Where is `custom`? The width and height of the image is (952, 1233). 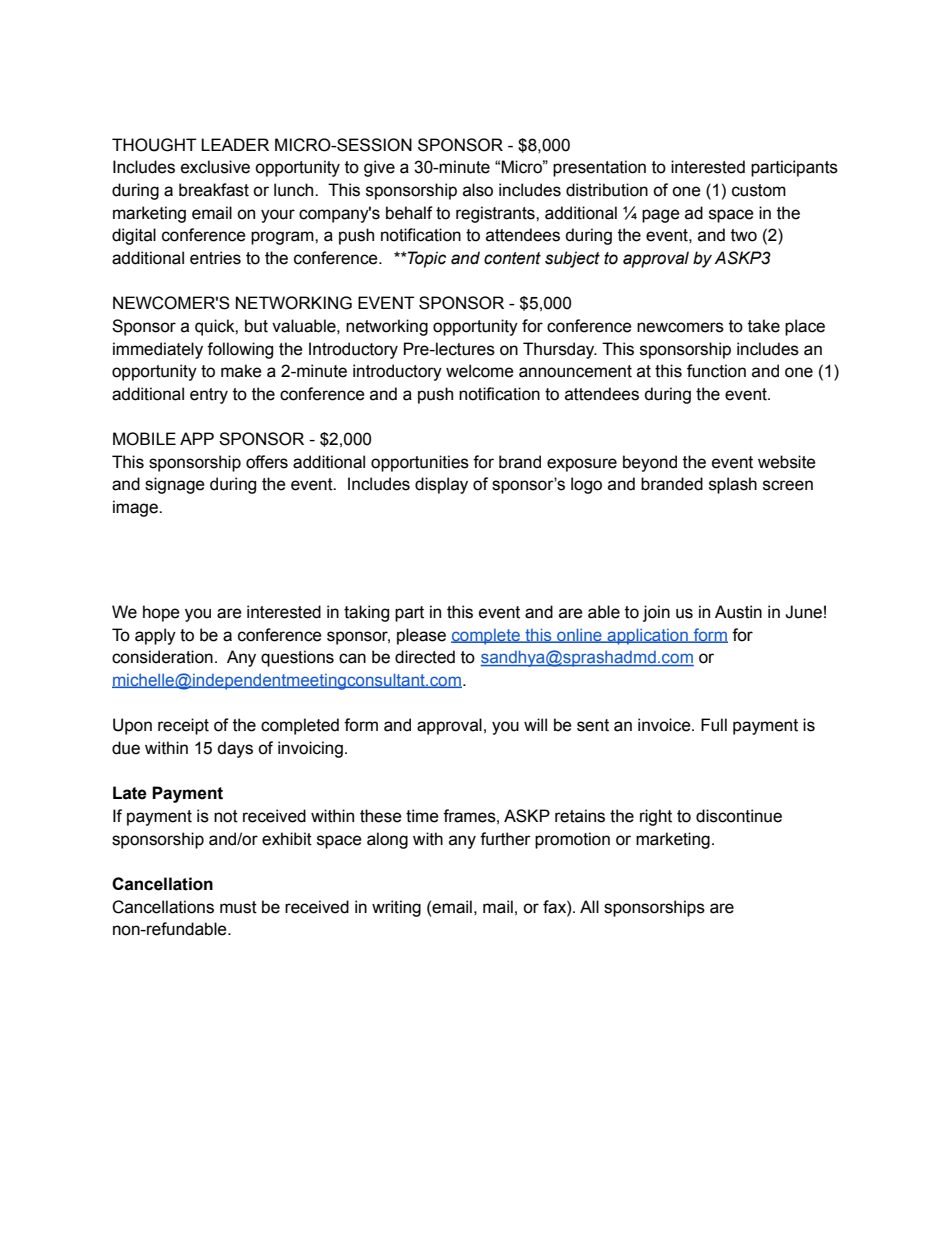
custom is located at coordinates (759, 190).
